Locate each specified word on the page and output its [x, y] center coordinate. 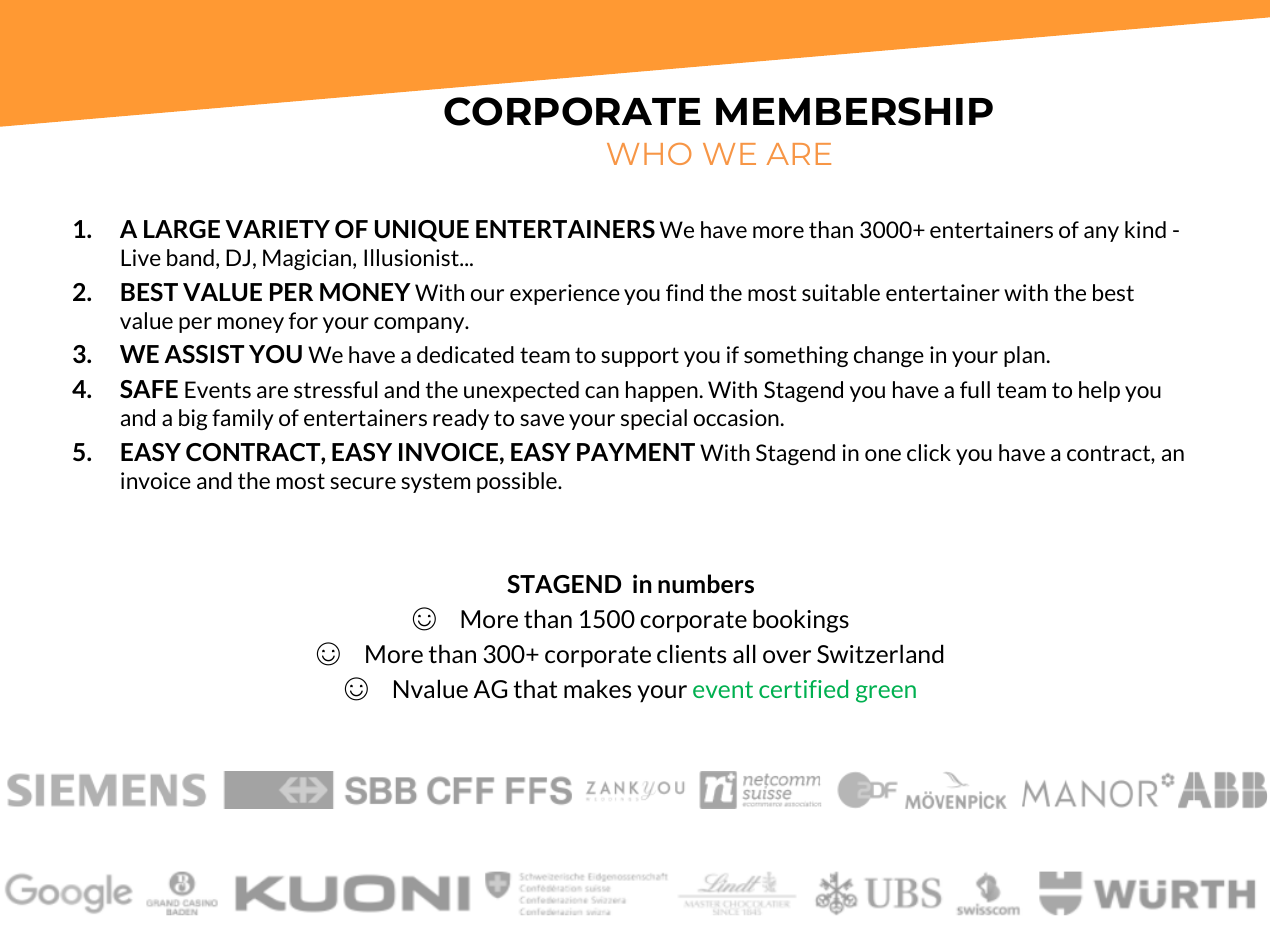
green [886, 694]
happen [662, 391]
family [243, 419]
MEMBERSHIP [854, 111]
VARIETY [277, 229]
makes [597, 688]
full [975, 389]
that [535, 688]
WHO [649, 154]
